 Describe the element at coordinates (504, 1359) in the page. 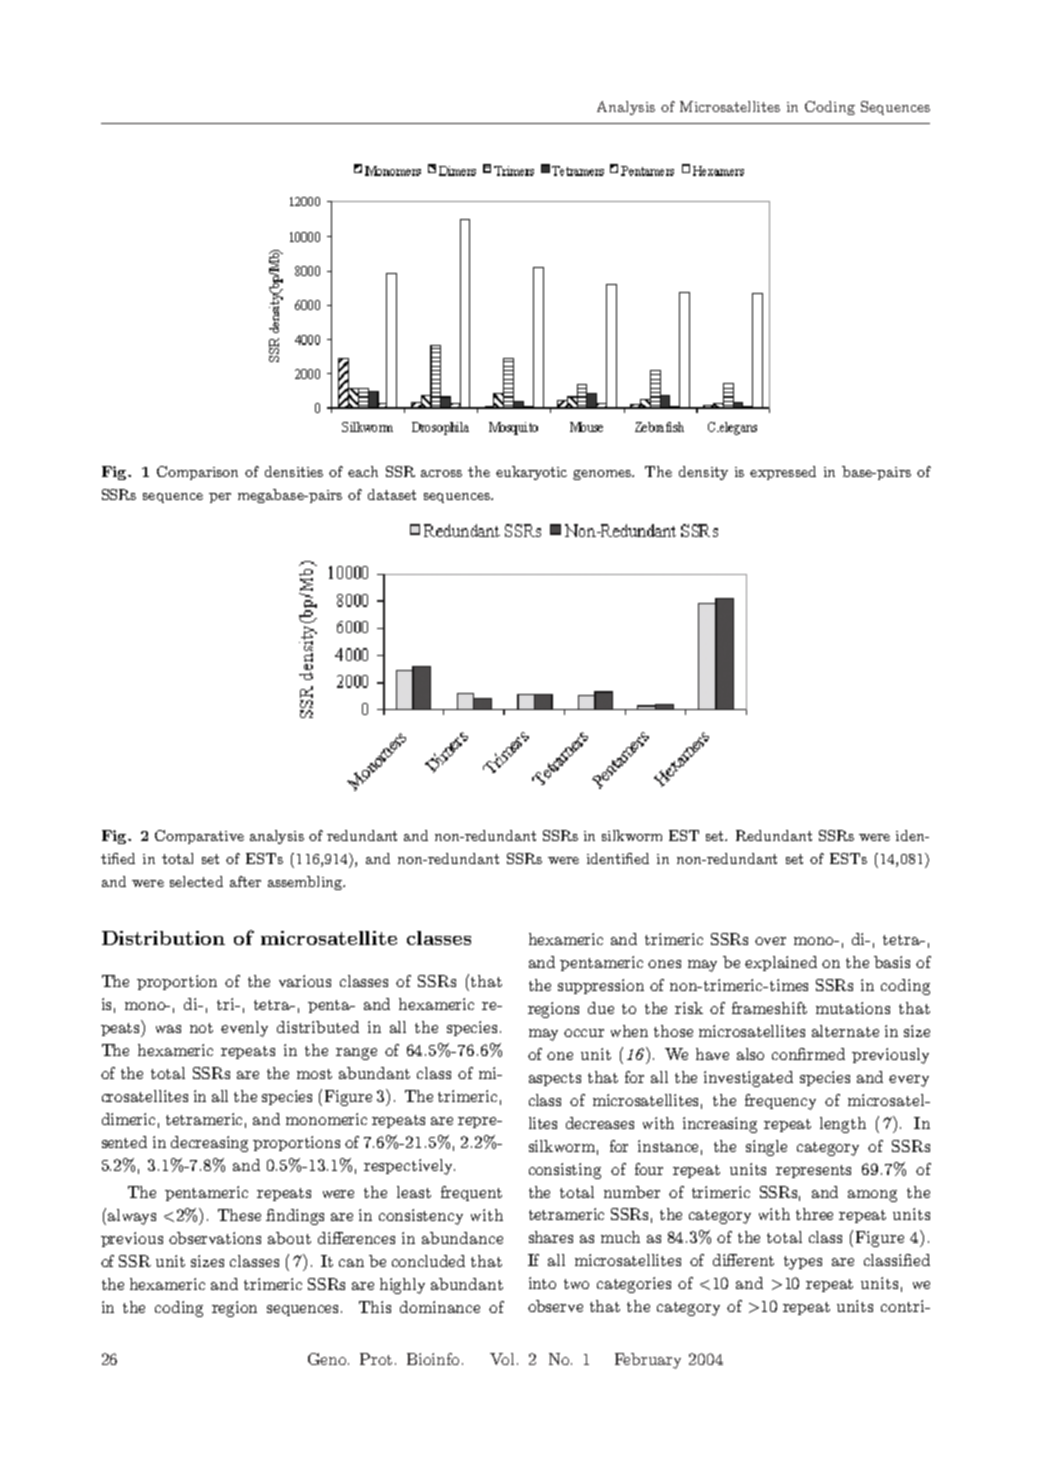

I see `Vol` at that location.
